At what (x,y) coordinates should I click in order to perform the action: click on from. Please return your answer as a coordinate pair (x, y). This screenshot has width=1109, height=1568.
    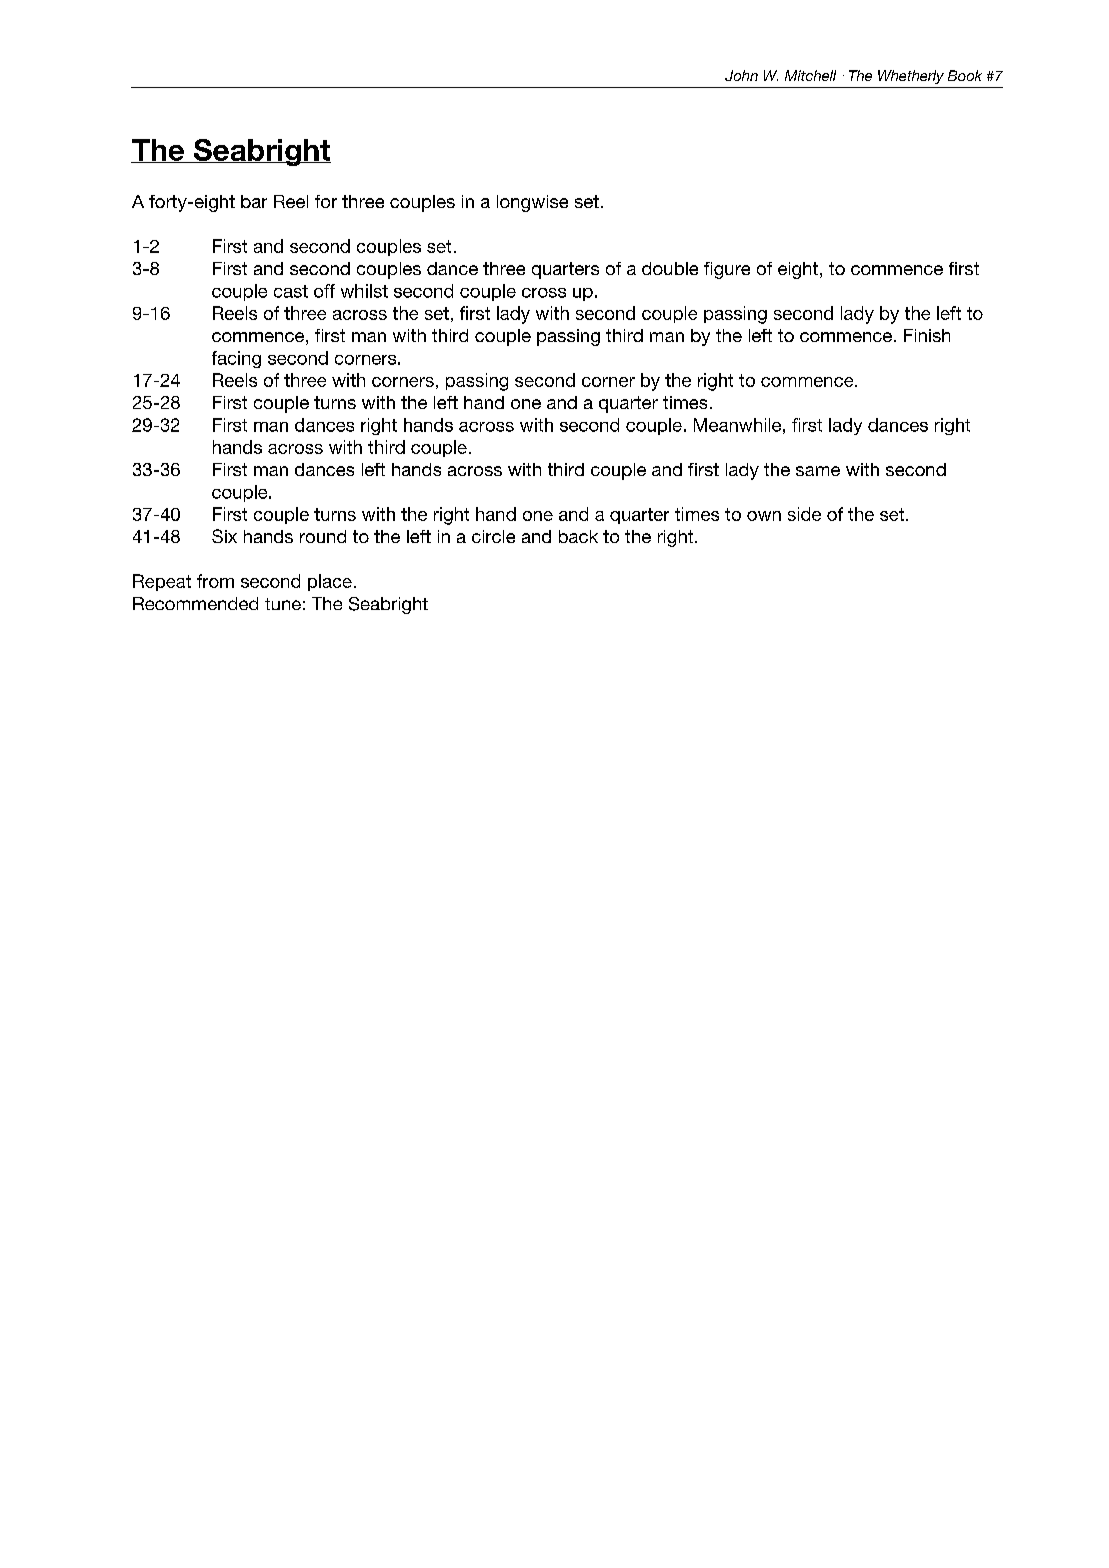
    Looking at the image, I should click on (215, 581).
